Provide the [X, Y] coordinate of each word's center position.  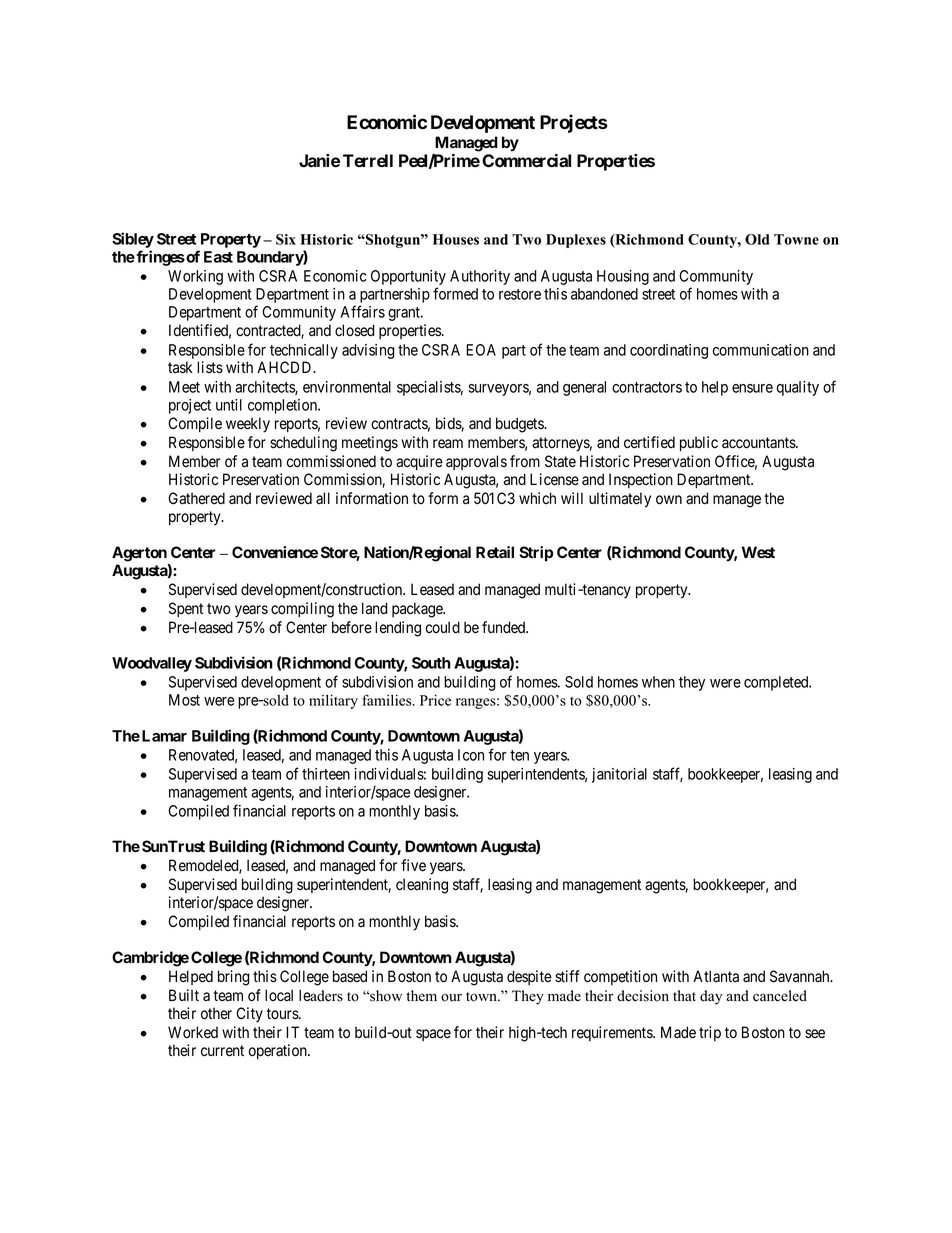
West [758, 552]
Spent [186, 609]
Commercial [526, 160]
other [216, 1013]
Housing [623, 277]
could [443, 627]
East [218, 257]
